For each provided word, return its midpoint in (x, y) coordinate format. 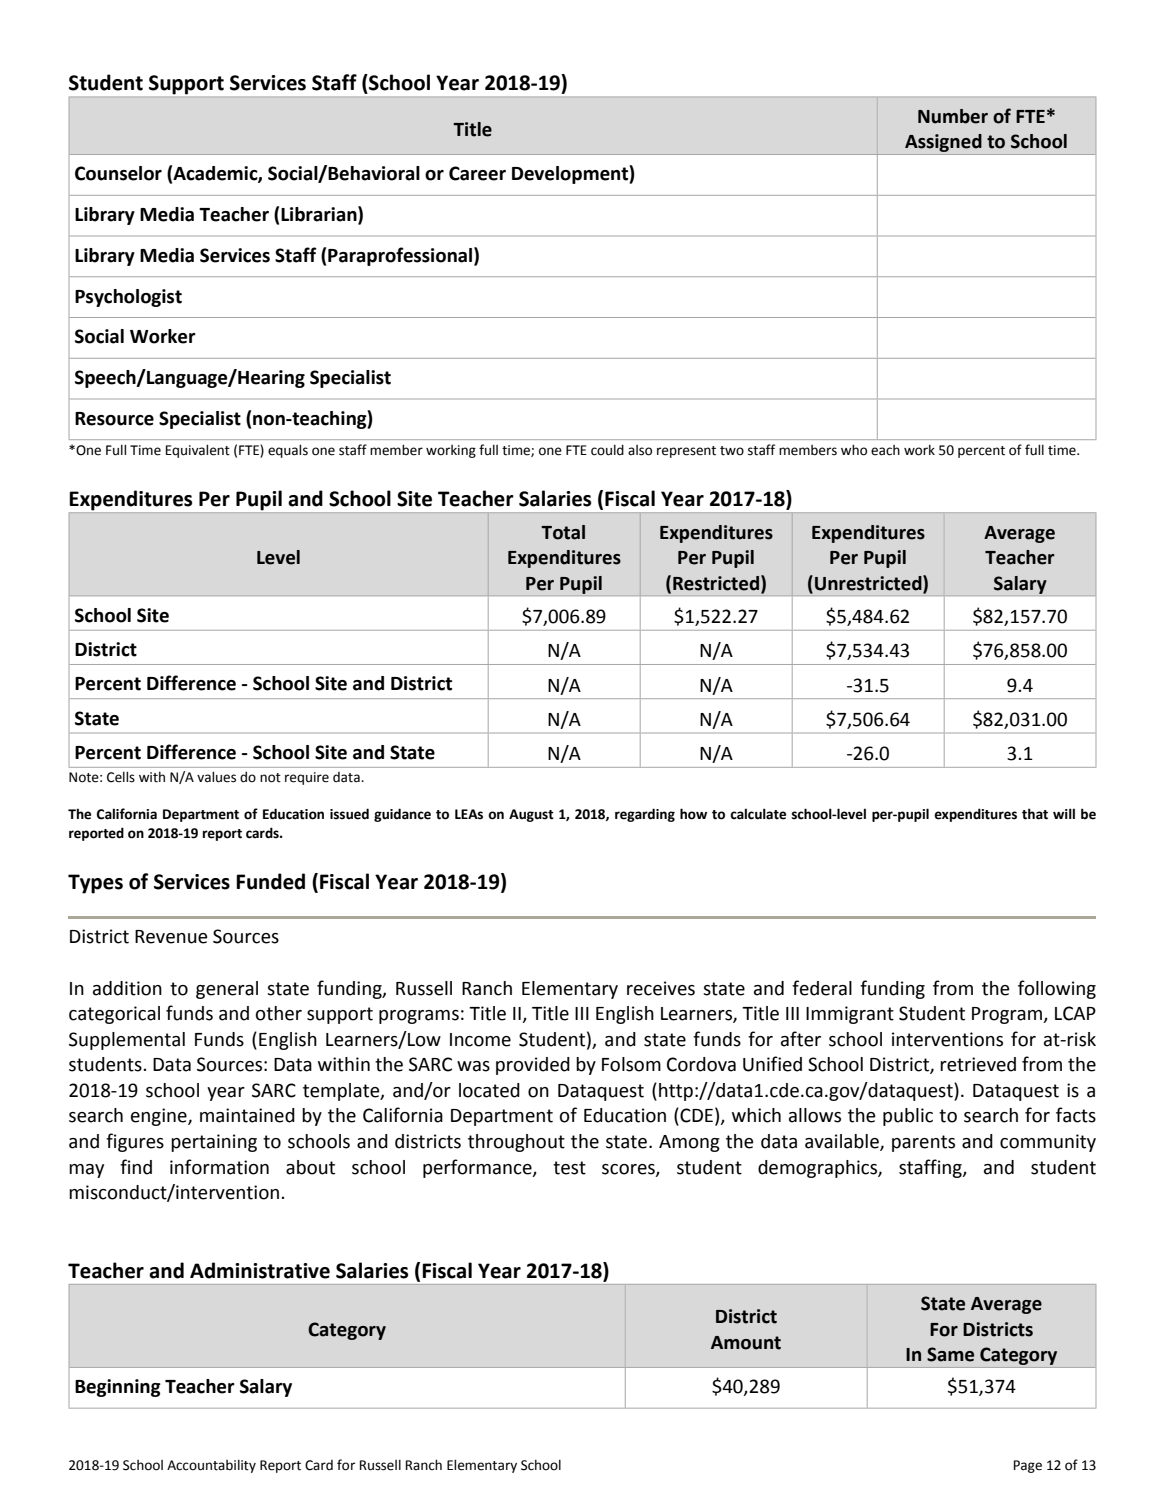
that (1035, 814)
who (854, 450)
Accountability (211, 1466)
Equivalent (198, 451)
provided (533, 1066)
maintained (247, 1115)
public (908, 1117)
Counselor (118, 173)
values (216, 777)
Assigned (943, 144)
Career (477, 173)
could (607, 450)
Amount (746, 1343)
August (531, 815)
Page (1028, 1466)
